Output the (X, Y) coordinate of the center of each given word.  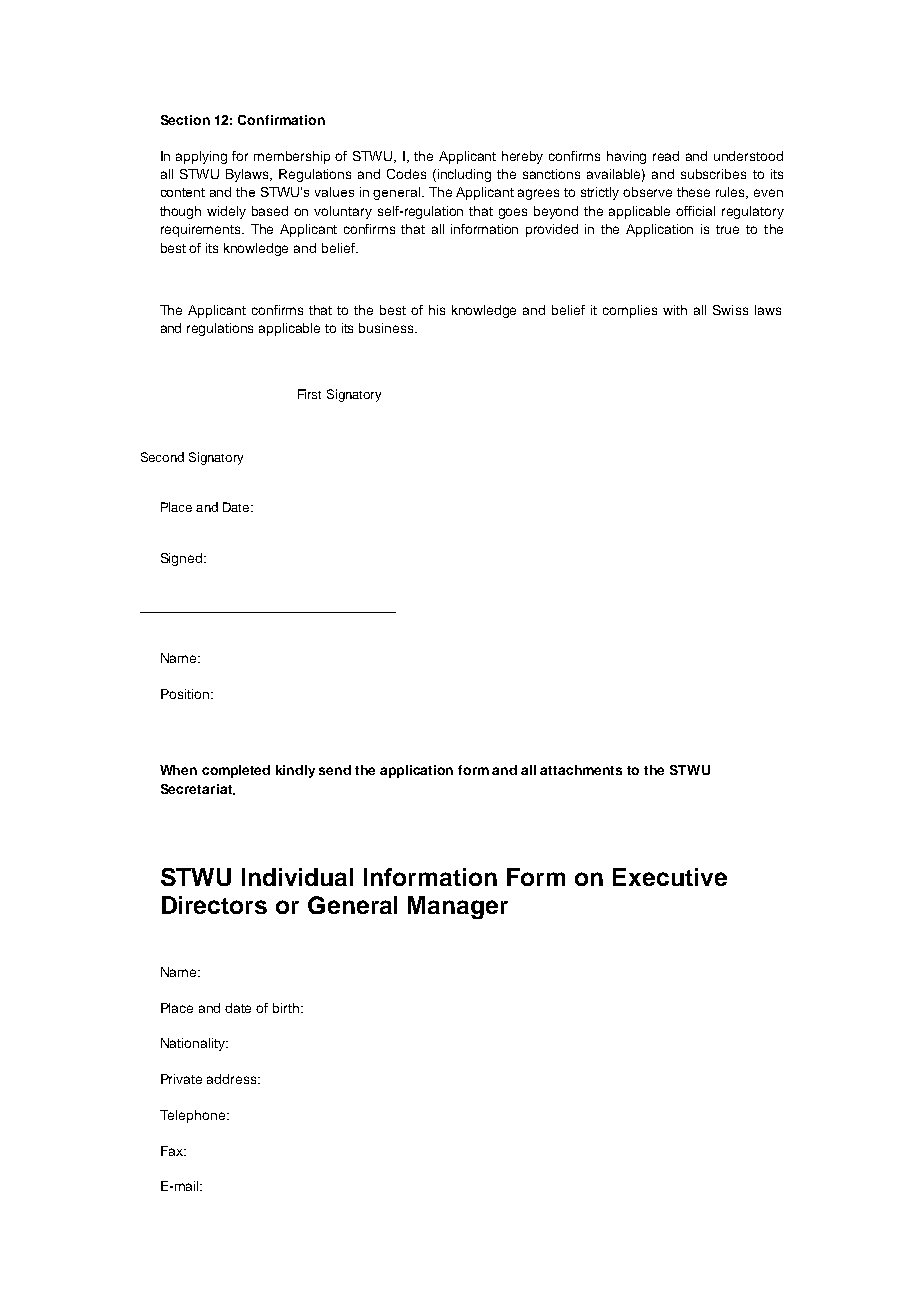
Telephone (194, 1116)
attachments (581, 770)
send (335, 770)
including (464, 175)
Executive (670, 877)
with (675, 310)
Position (185, 694)
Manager (458, 907)
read (666, 156)
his (437, 310)
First (309, 394)
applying (201, 157)
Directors (214, 905)
